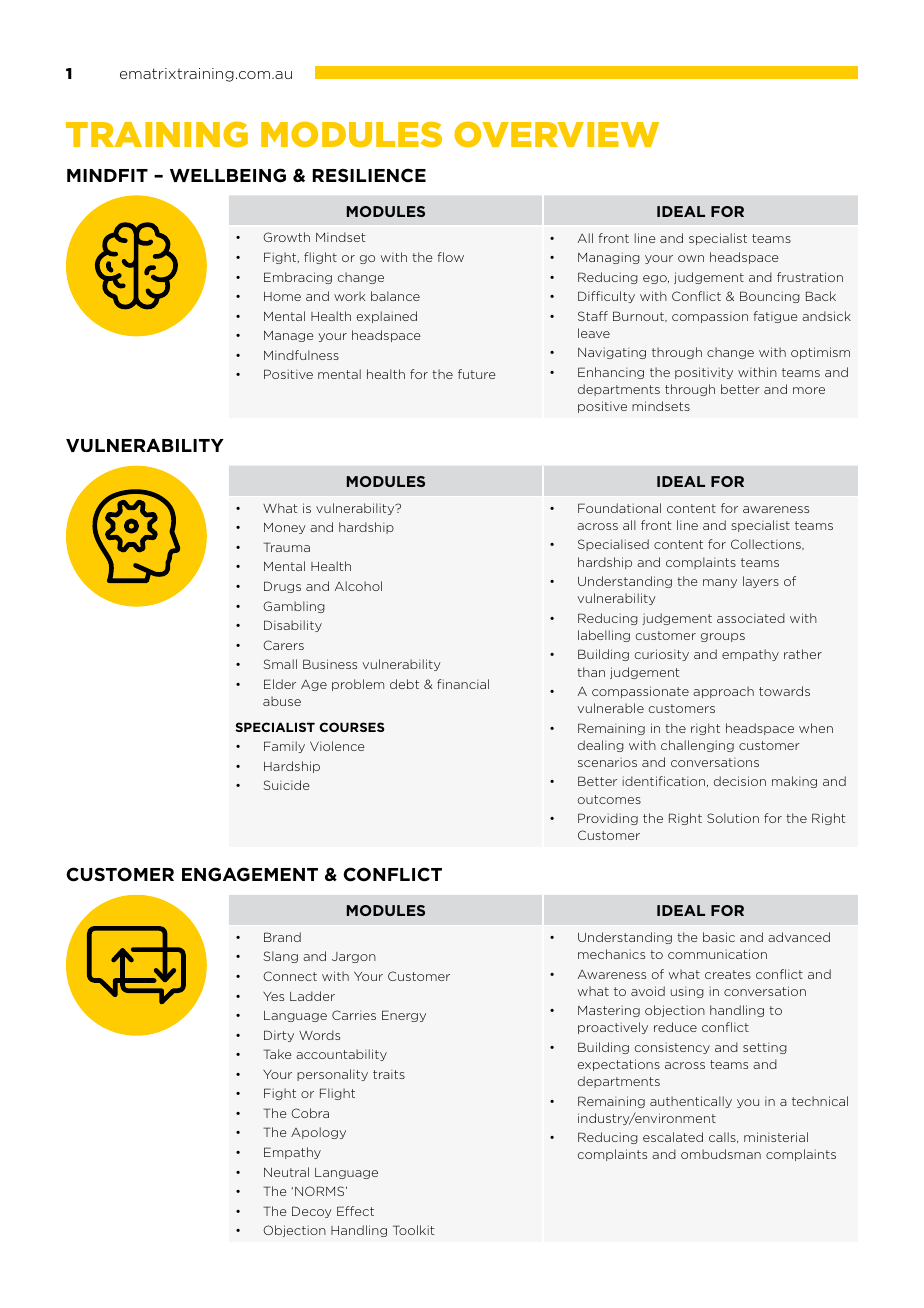 The width and height of the image is (924, 1308). What do you see at coordinates (369, 175) in the image?
I see `RESILIENCE` at bounding box center [369, 175].
